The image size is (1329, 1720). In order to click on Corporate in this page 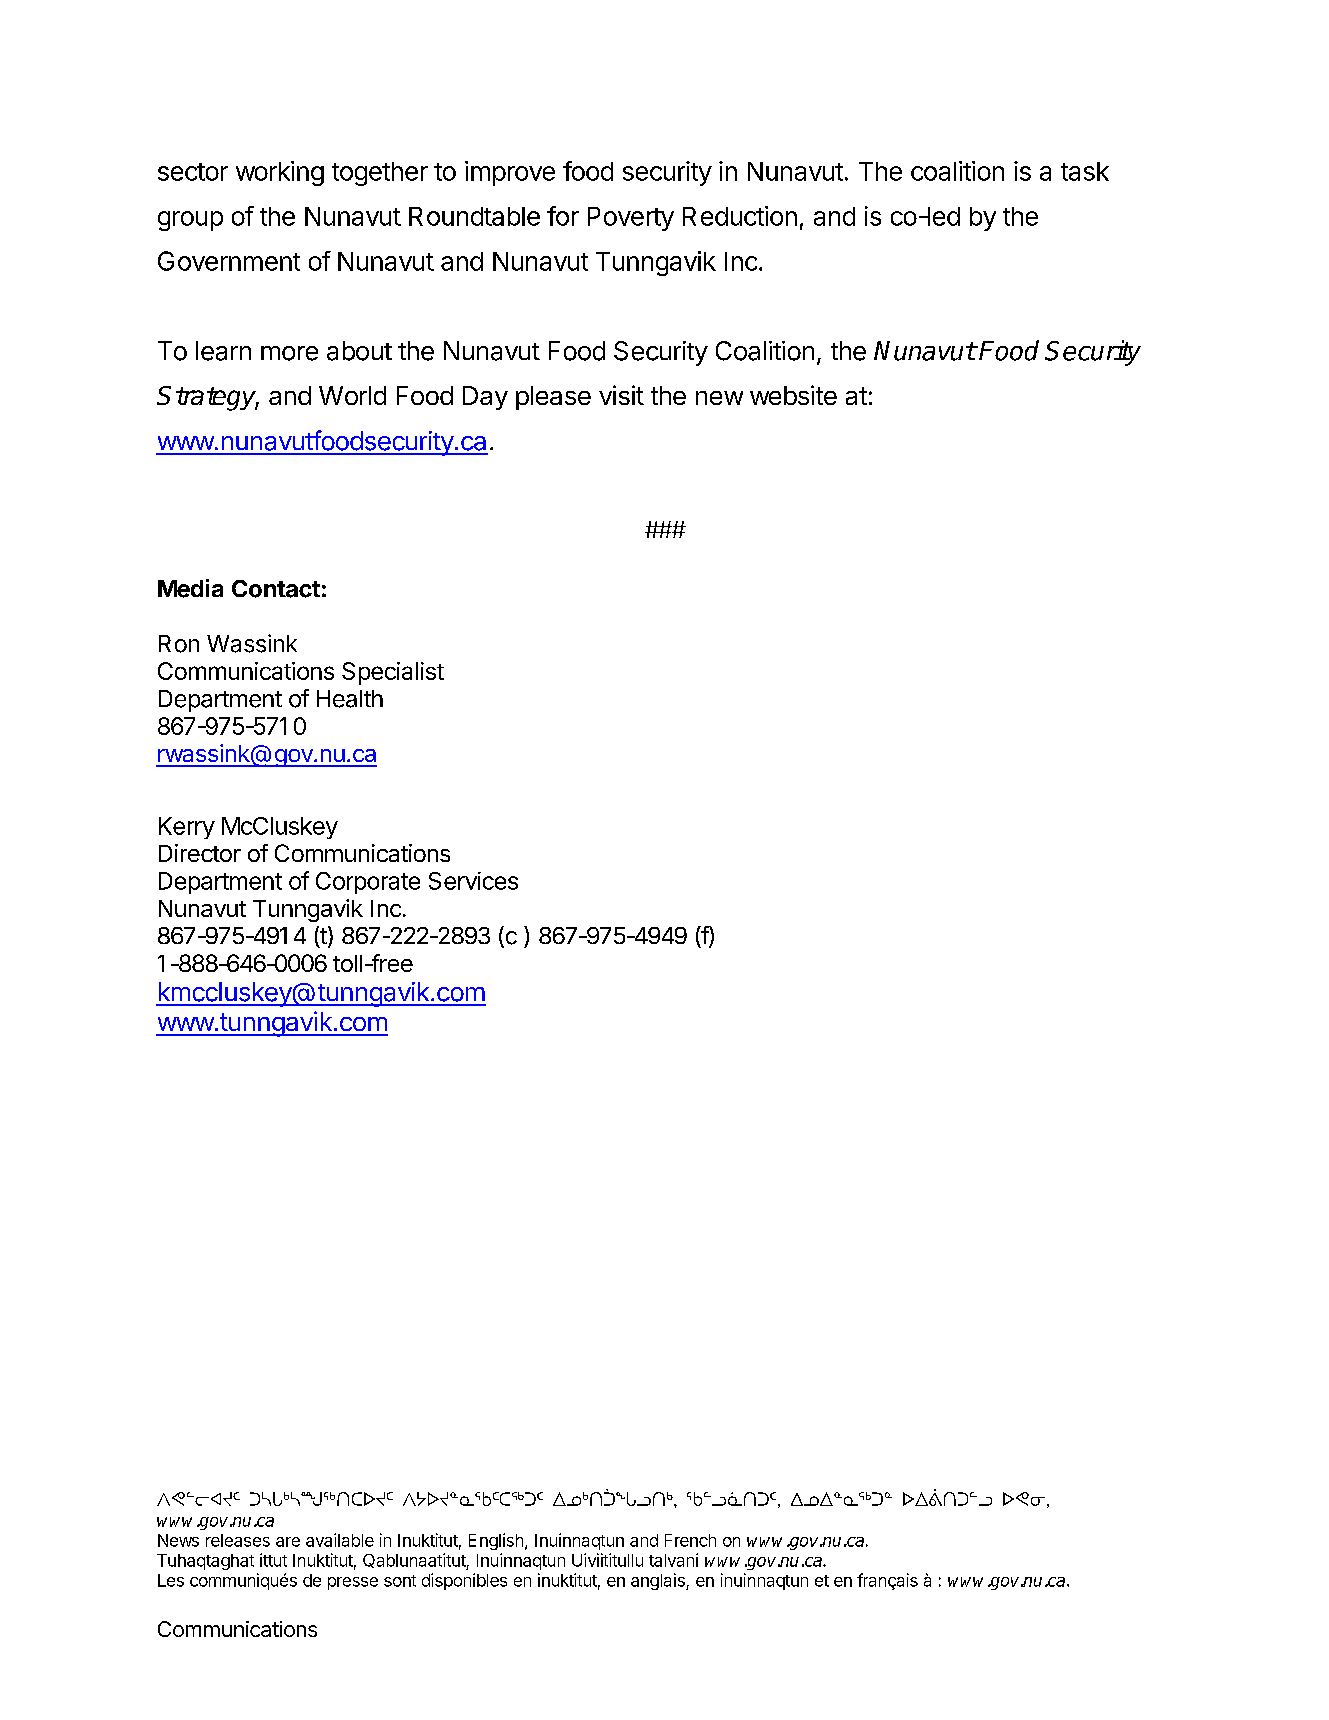, I will do `click(368, 883)`.
